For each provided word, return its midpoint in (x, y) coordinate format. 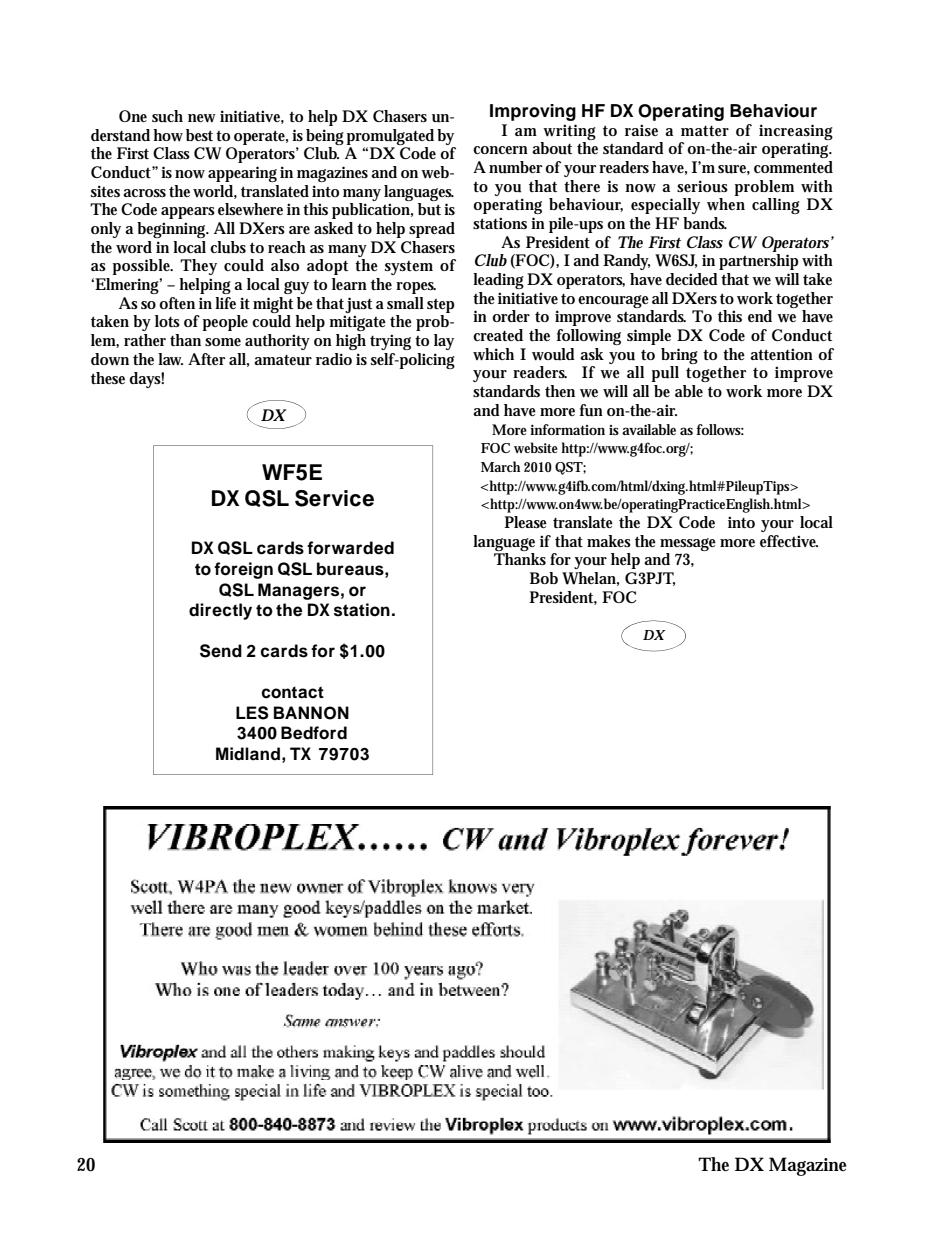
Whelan (590, 579)
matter (705, 130)
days (146, 380)
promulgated (390, 137)
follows (720, 429)
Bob (544, 578)
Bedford (314, 733)
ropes (416, 288)
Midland (248, 754)
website (538, 447)
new (202, 118)
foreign (243, 570)
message (688, 544)
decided (692, 279)
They (198, 267)
